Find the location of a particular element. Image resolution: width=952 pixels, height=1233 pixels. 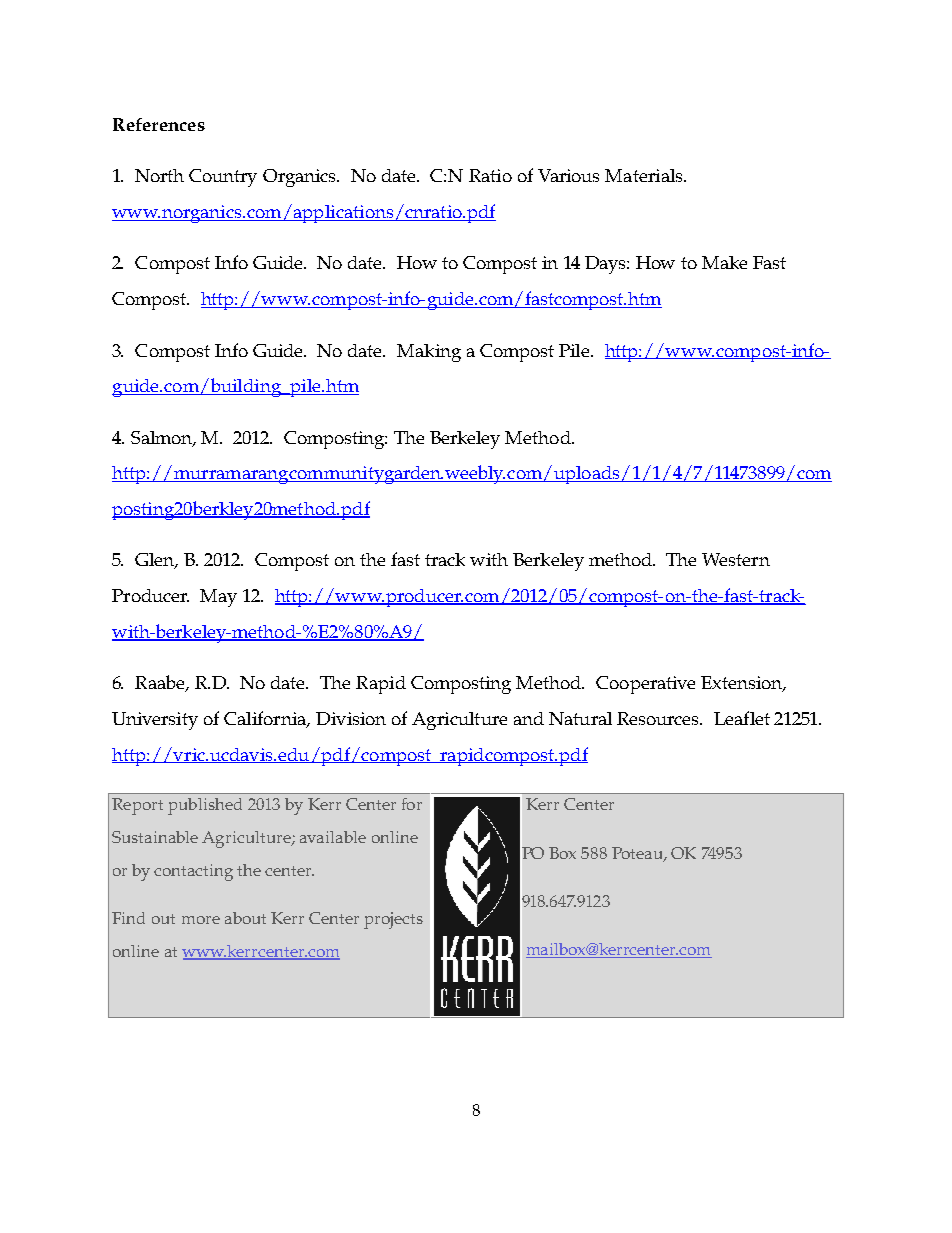

Western is located at coordinates (736, 559).
